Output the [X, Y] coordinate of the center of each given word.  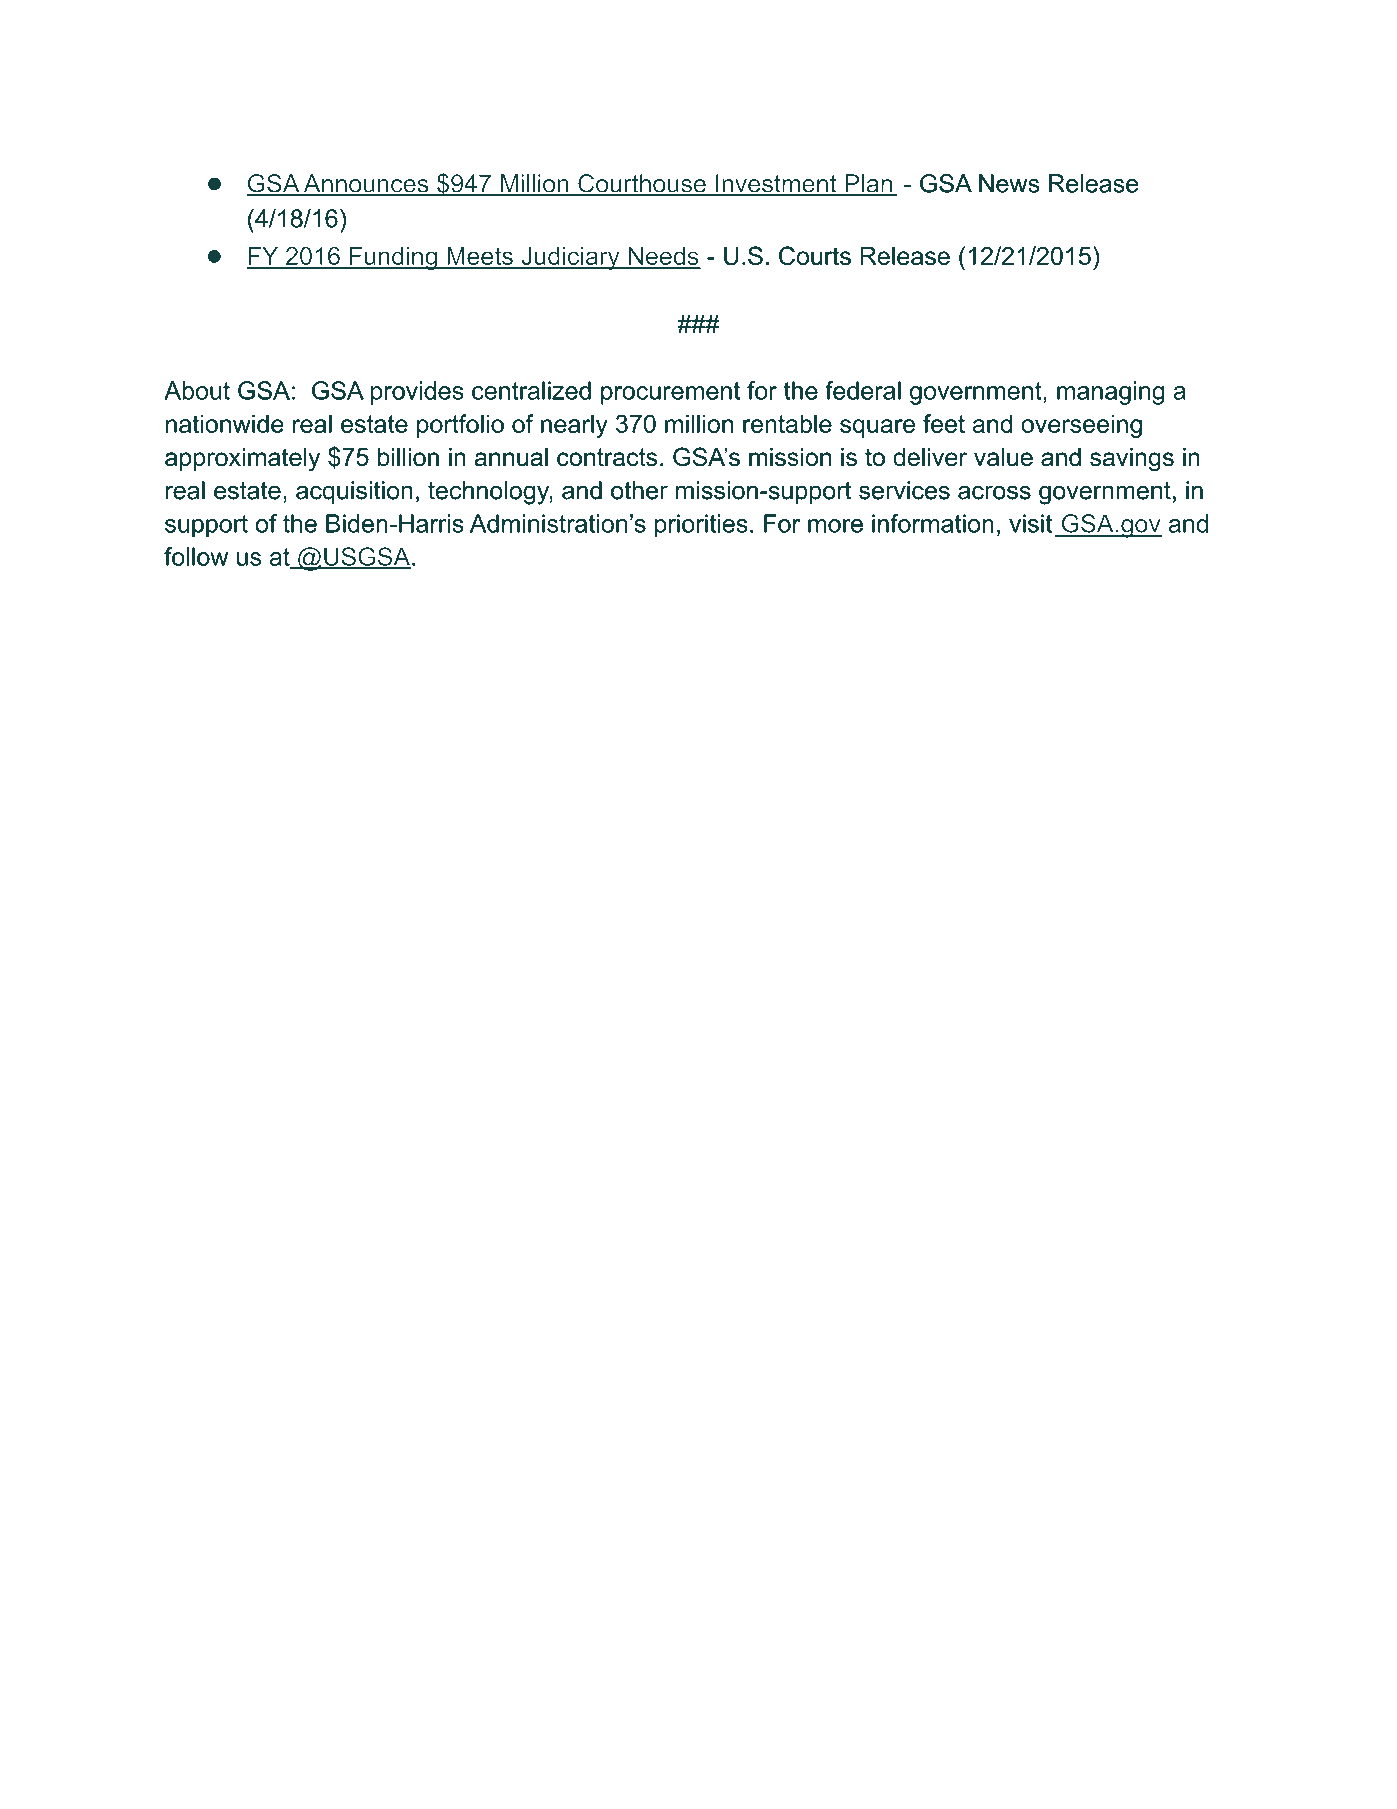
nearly [574, 426]
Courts [815, 255]
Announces [366, 184]
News [1009, 183]
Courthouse [642, 184]
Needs [663, 257]
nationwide [225, 423]
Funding [393, 258]
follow [196, 556]
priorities [701, 526]
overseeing [1081, 426]
